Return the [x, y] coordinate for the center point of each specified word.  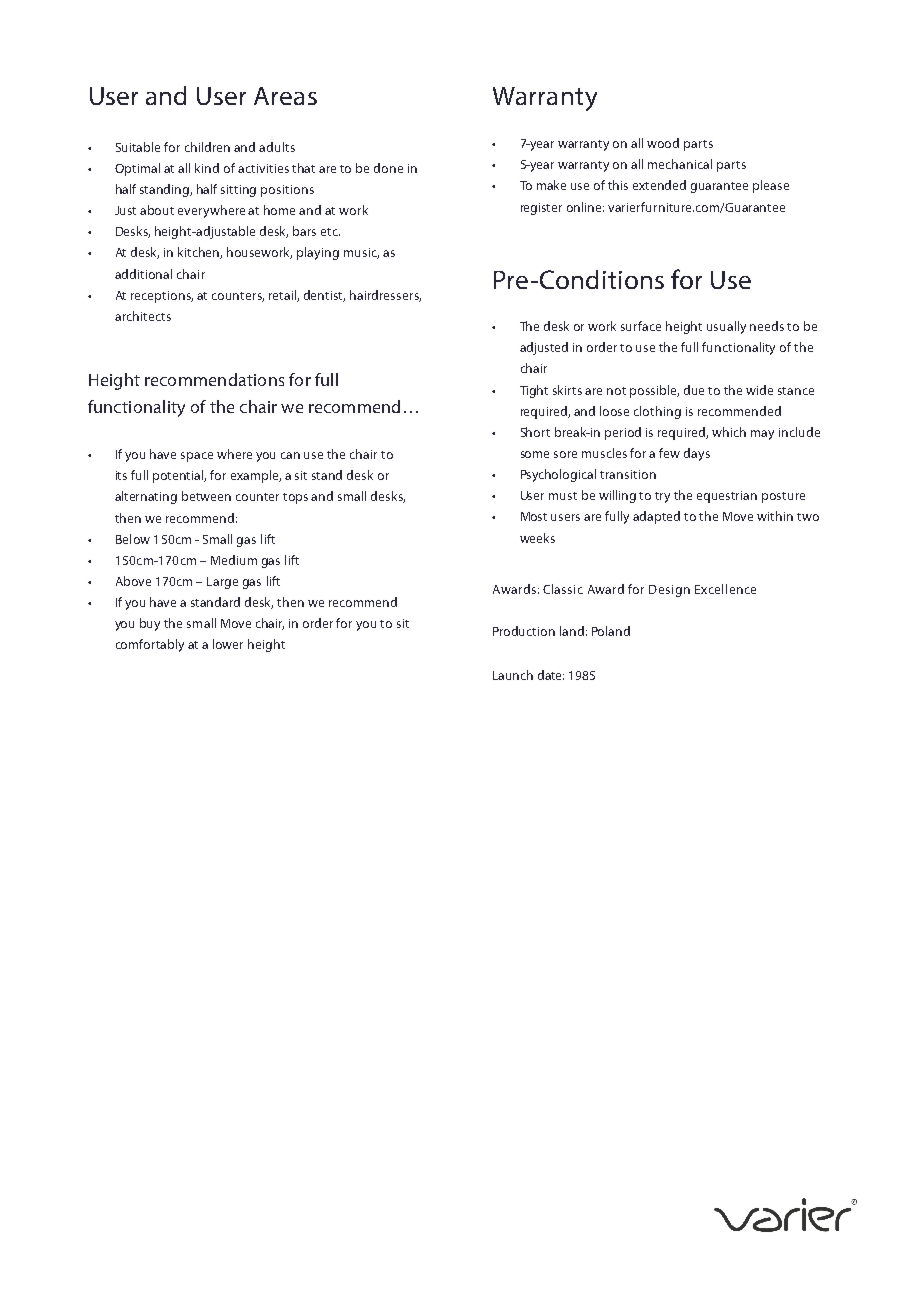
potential [179, 476]
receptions [162, 297]
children [207, 147]
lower [228, 644]
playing [318, 253]
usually [726, 327]
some [535, 454]
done [388, 168]
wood [663, 143]
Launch [513, 675]
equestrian [727, 497]
